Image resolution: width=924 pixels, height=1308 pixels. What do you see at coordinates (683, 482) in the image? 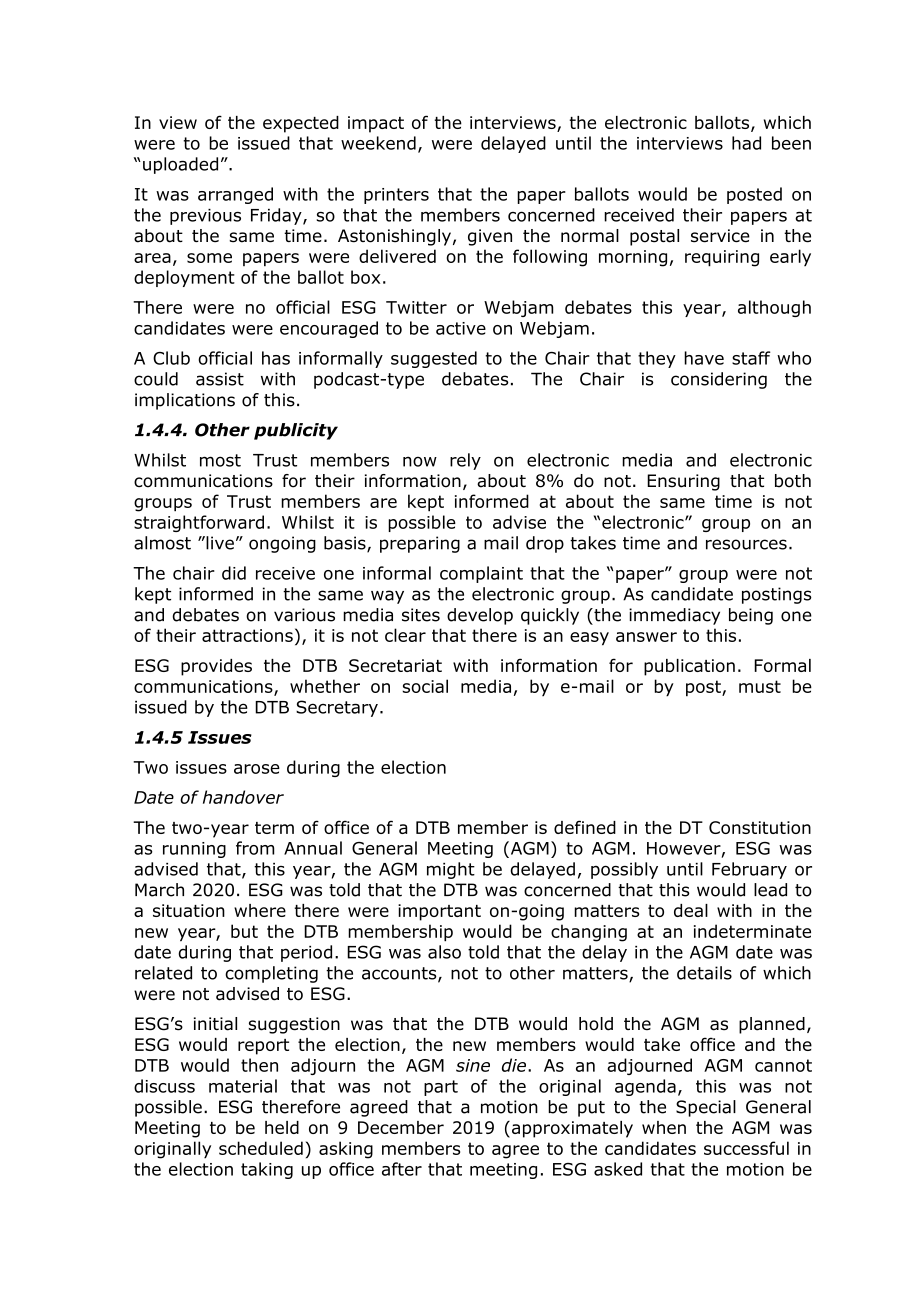
I see `Ensuring` at bounding box center [683, 482].
